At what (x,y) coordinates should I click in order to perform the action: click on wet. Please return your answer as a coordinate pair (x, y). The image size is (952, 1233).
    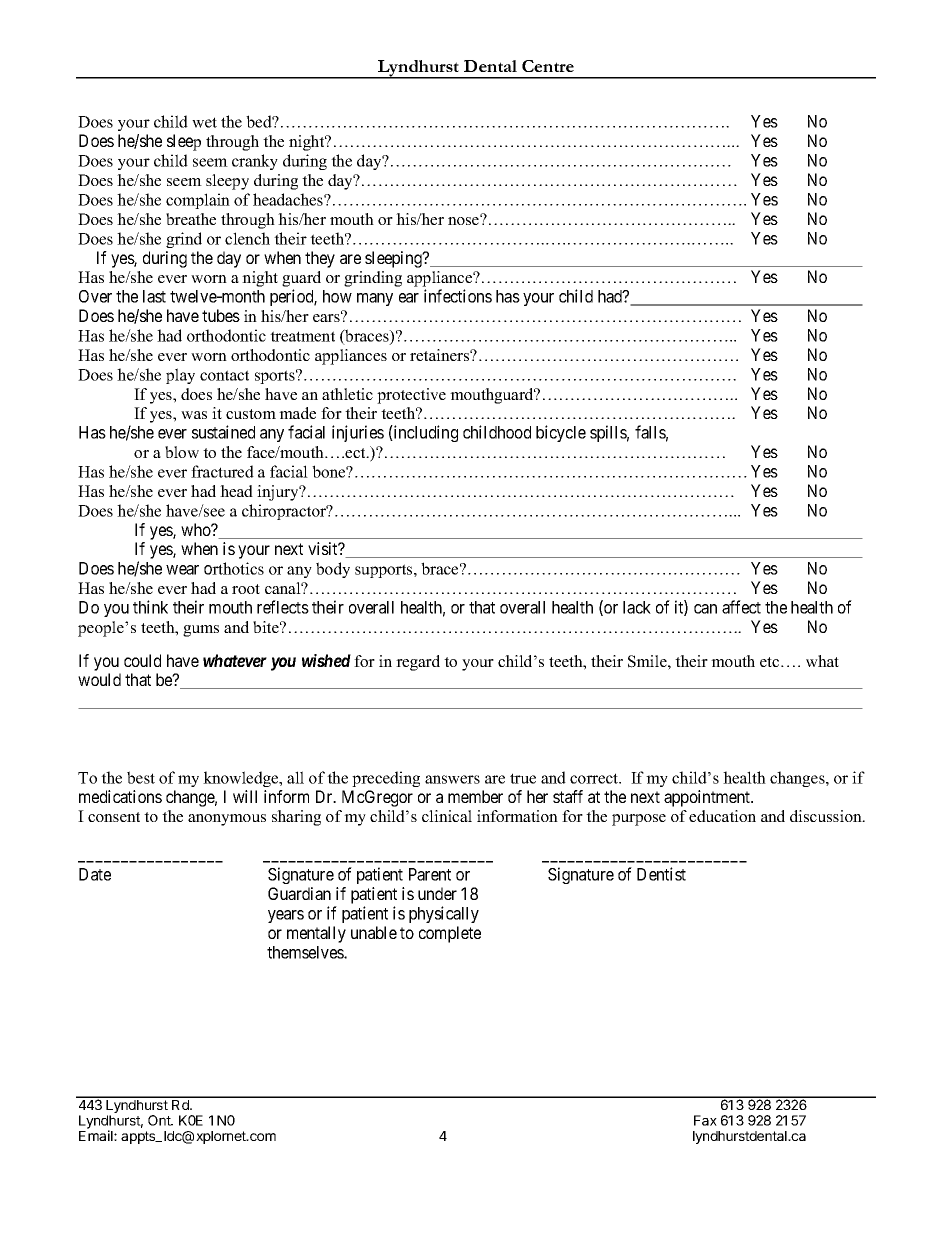
    Looking at the image, I should click on (204, 122).
